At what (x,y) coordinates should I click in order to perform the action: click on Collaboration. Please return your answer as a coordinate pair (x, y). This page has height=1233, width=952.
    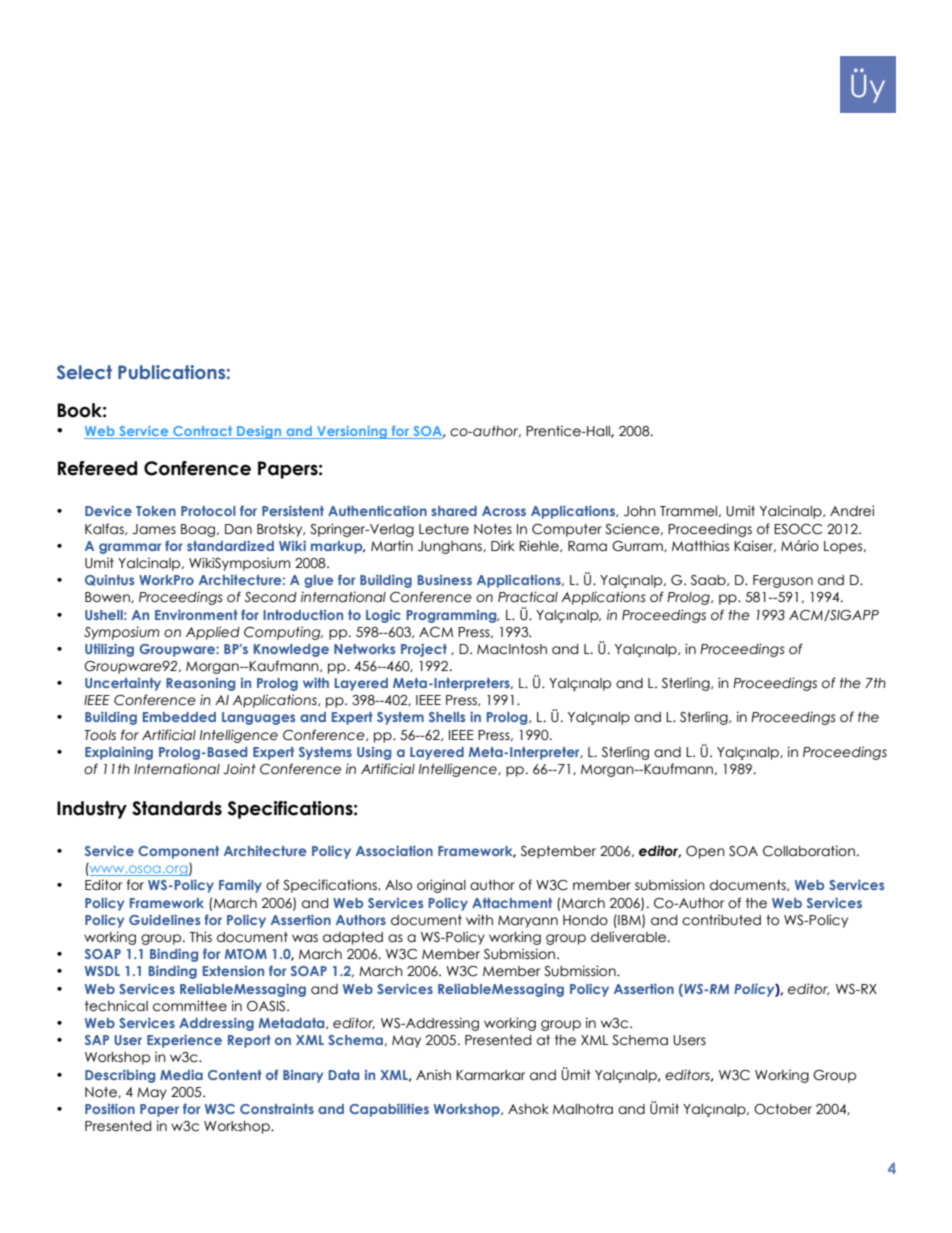
    Looking at the image, I should click on (809, 851).
